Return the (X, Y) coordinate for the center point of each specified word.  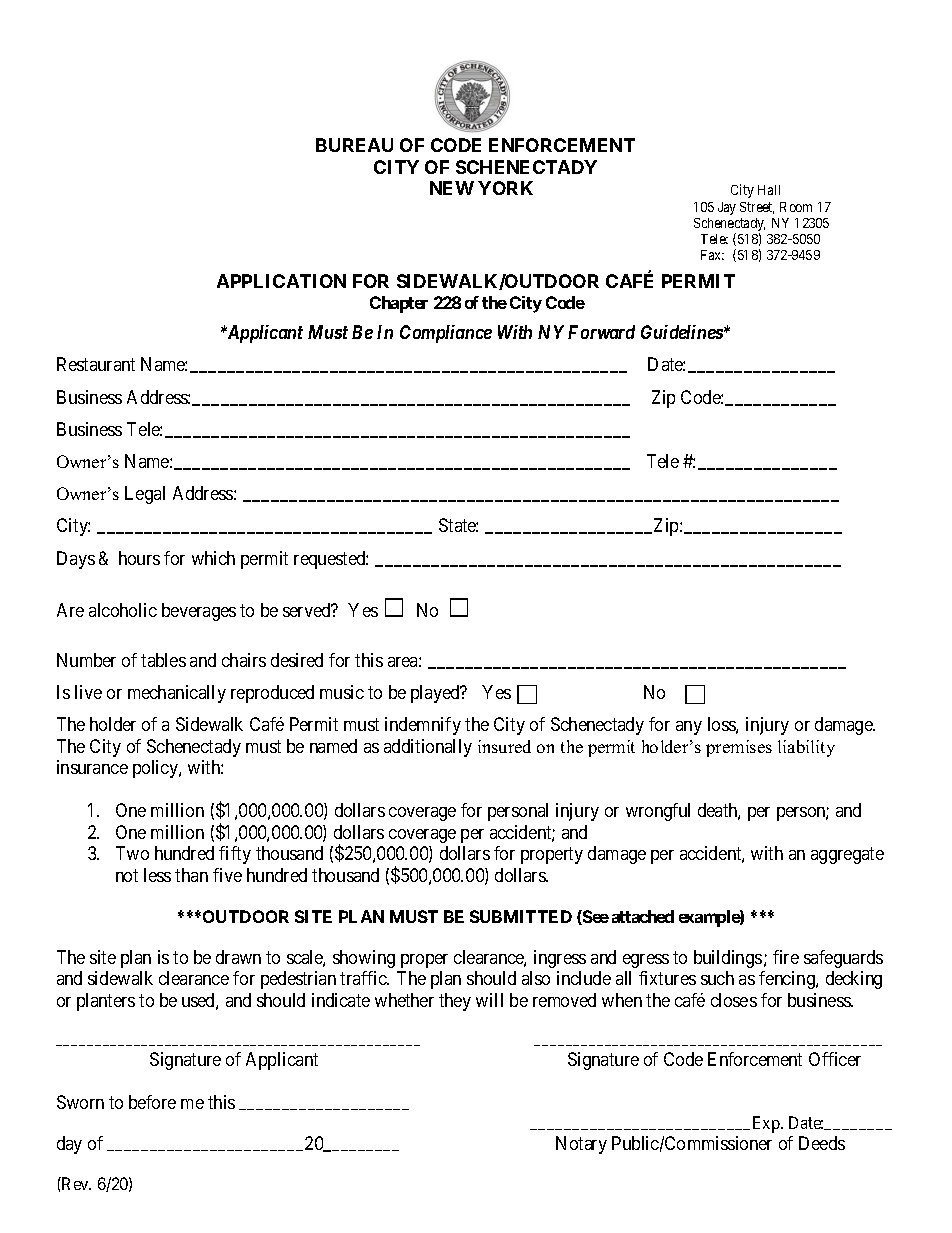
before (152, 1102)
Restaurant (96, 364)
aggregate (847, 855)
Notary (581, 1145)
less (157, 875)
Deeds (822, 1143)
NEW (452, 188)
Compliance (446, 334)
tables (163, 660)
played (436, 694)
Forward (601, 332)
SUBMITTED (521, 916)
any (689, 728)
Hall (769, 190)
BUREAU (354, 145)
